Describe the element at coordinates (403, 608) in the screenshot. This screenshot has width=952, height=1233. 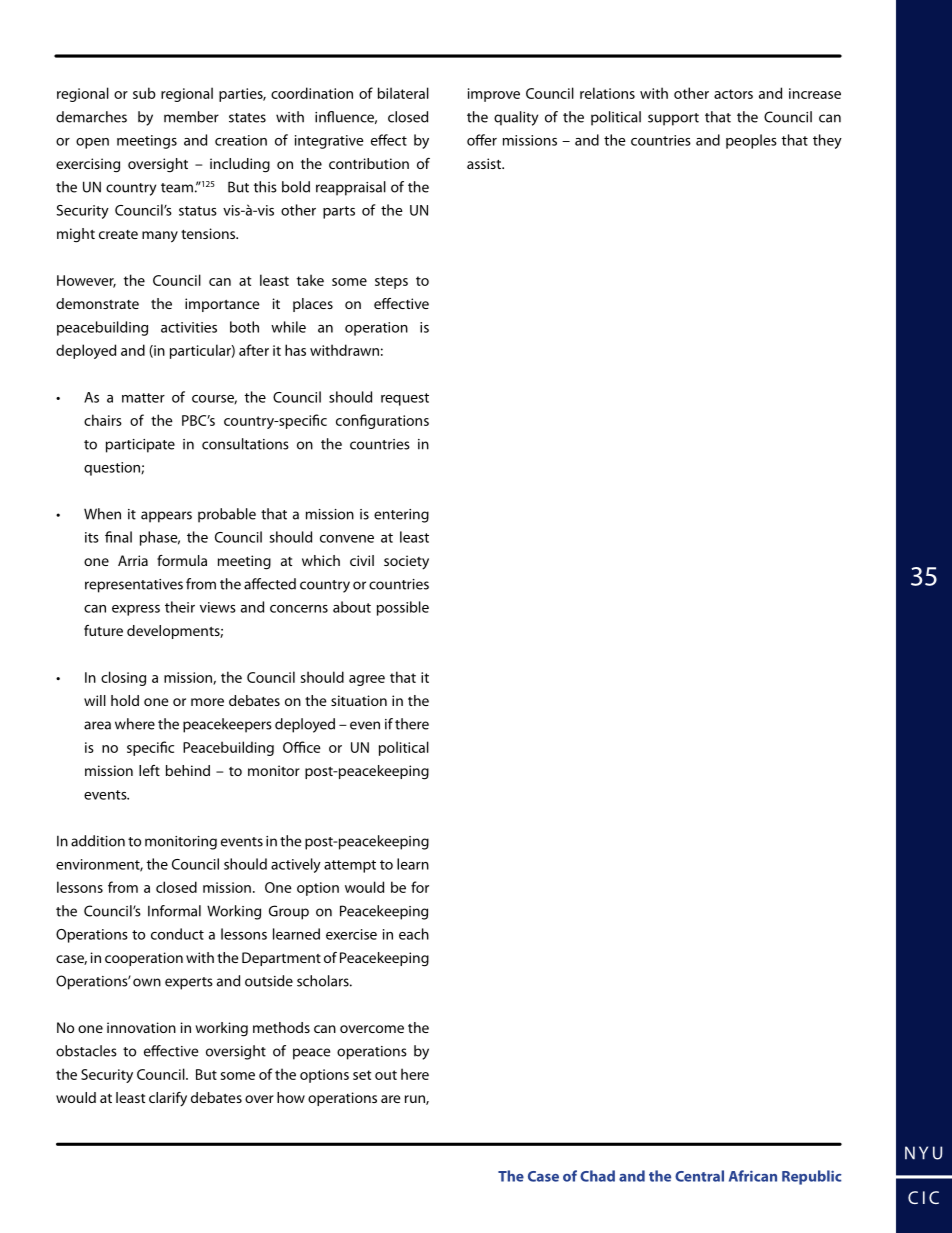
I see `possible` at that location.
